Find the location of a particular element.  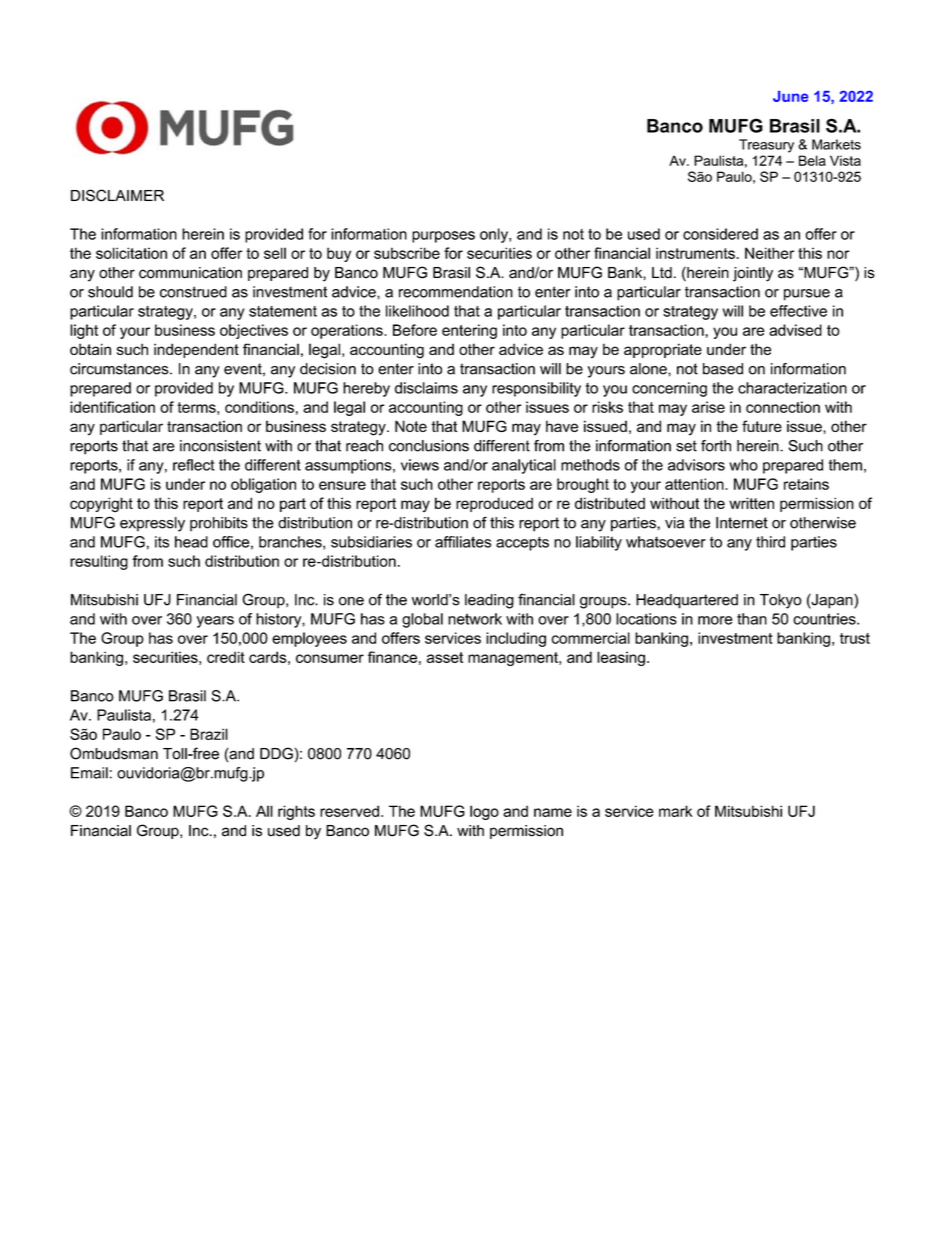

advised is located at coordinates (795, 330).
